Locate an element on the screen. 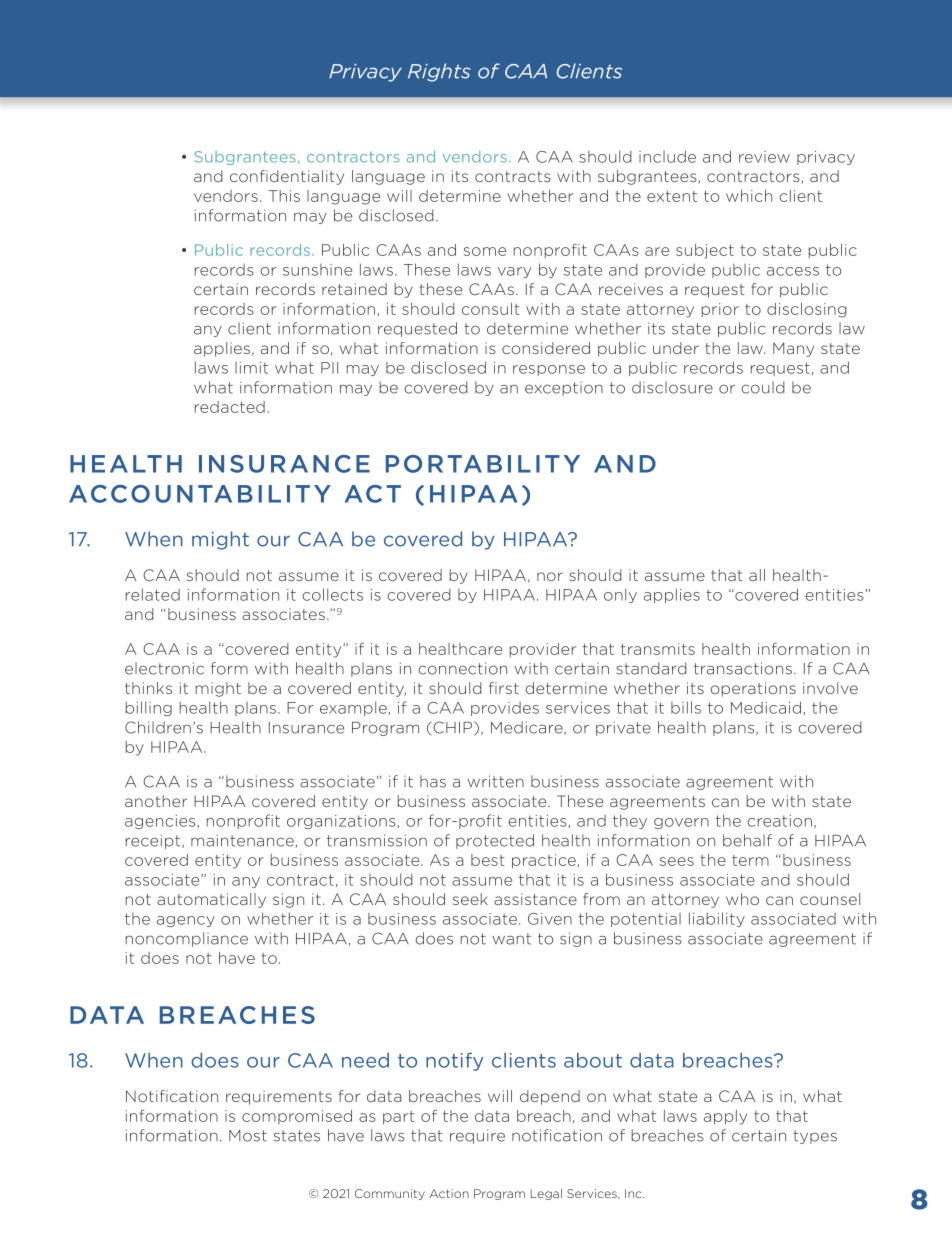 This screenshot has width=952, height=1233. Legal is located at coordinates (546, 1194).
